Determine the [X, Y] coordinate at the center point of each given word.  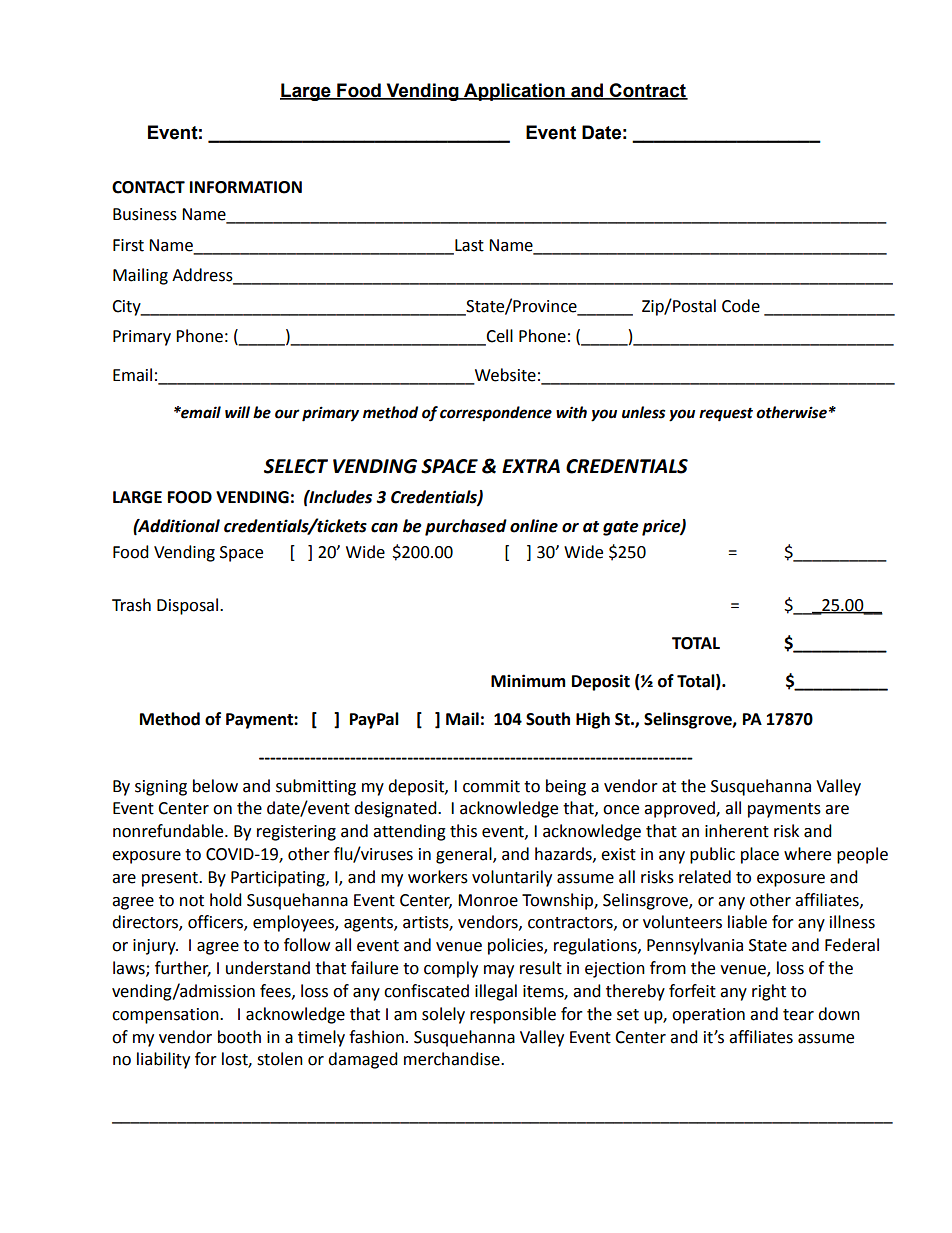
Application [514, 92]
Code [741, 306]
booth [239, 1037]
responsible [513, 1015]
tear [798, 1015]
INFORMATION [246, 187]
